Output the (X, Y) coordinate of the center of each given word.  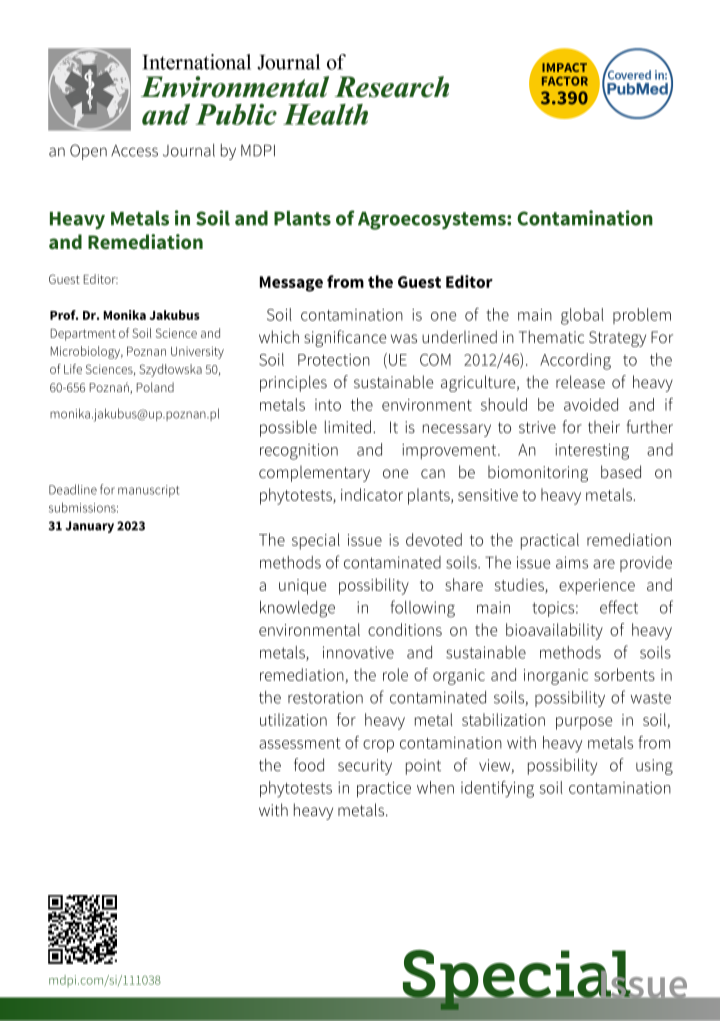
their (604, 426)
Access (134, 151)
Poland (155, 387)
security (365, 767)
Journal (189, 150)
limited (348, 427)
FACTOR (565, 81)
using (654, 767)
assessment (300, 743)
